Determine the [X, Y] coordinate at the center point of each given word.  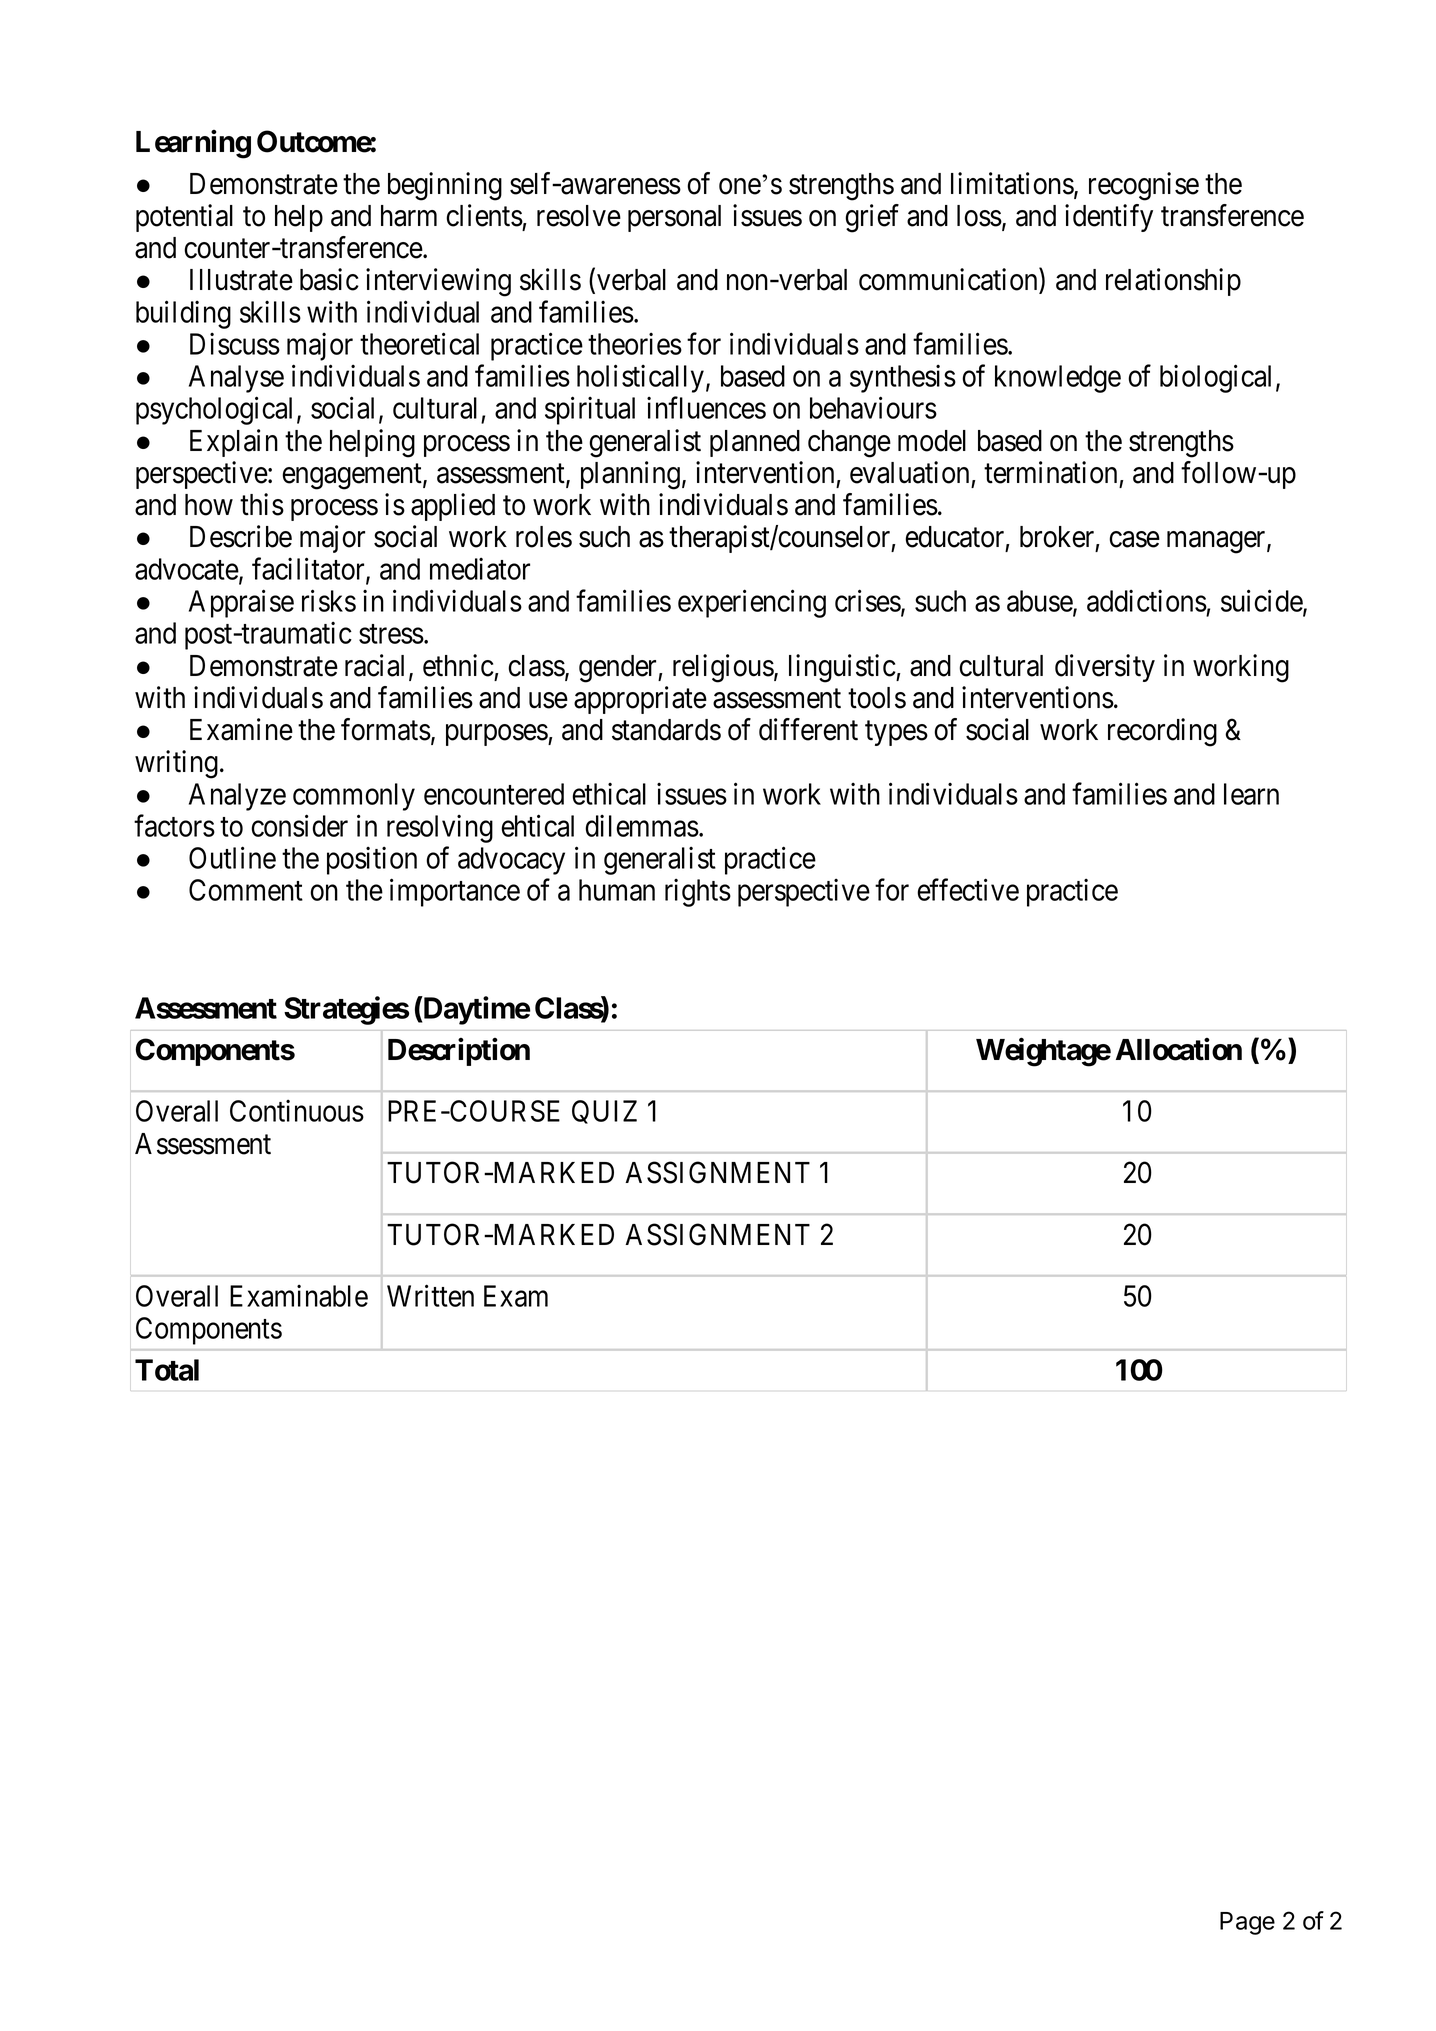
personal [674, 218]
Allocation [1179, 1049]
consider [299, 825]
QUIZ [604, 1112]
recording [1162, 732]
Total [167, 1370]
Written [430, 1295]
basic [329, 279]
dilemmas [642, 825]
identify [1109, 218]
